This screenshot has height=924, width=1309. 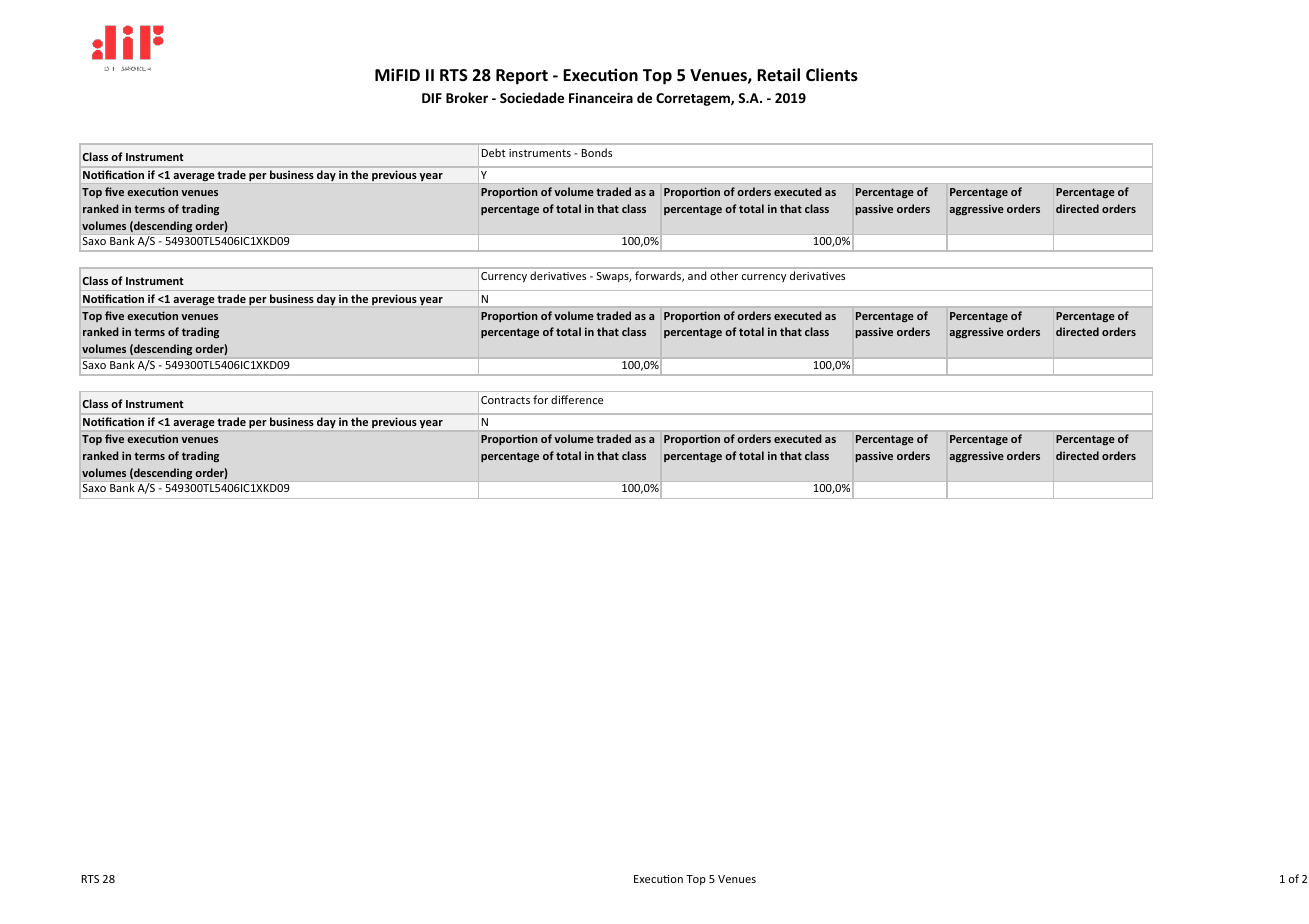 What do you see at coordinates (577, 399) in the screenshot?
I see `difference` at bounding box center [577, 399].
